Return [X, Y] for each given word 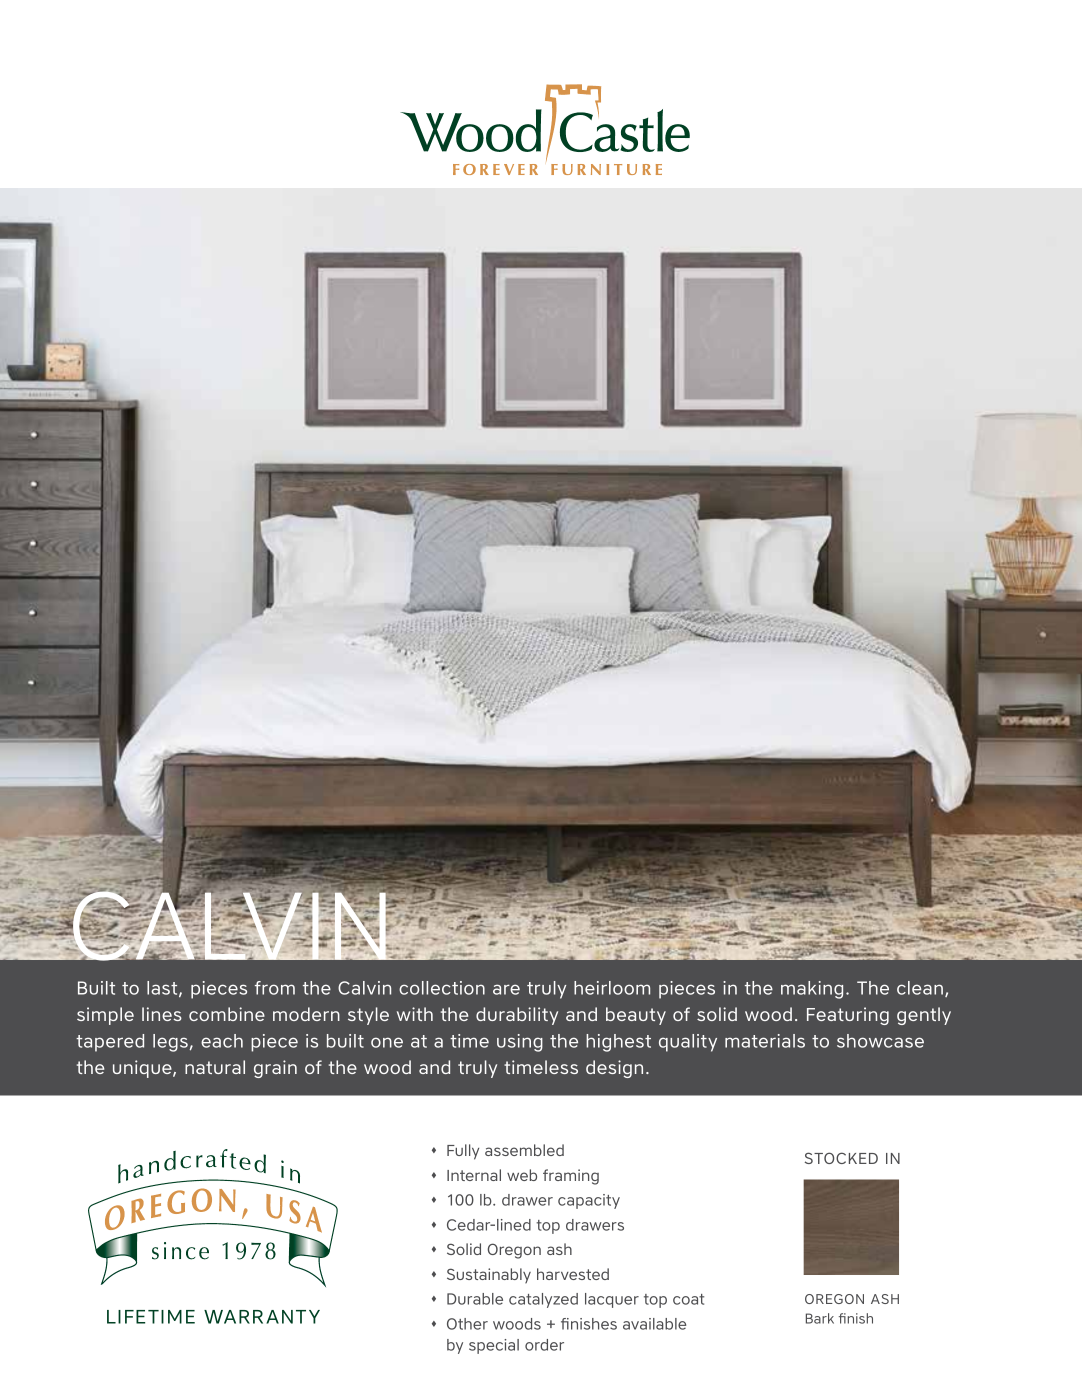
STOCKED [841, 1158]
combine [227, 1014]
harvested [573, 1274]
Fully [463, 1152]
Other [467, 1324]
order [544, 1345]
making [812, 990]
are [506, 989]
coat [688, 1299]
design [614, 1069]
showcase [880, 1041]
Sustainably [489, 1276]
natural [215, 1067]
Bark [820, 1318]
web [522, 1175]
